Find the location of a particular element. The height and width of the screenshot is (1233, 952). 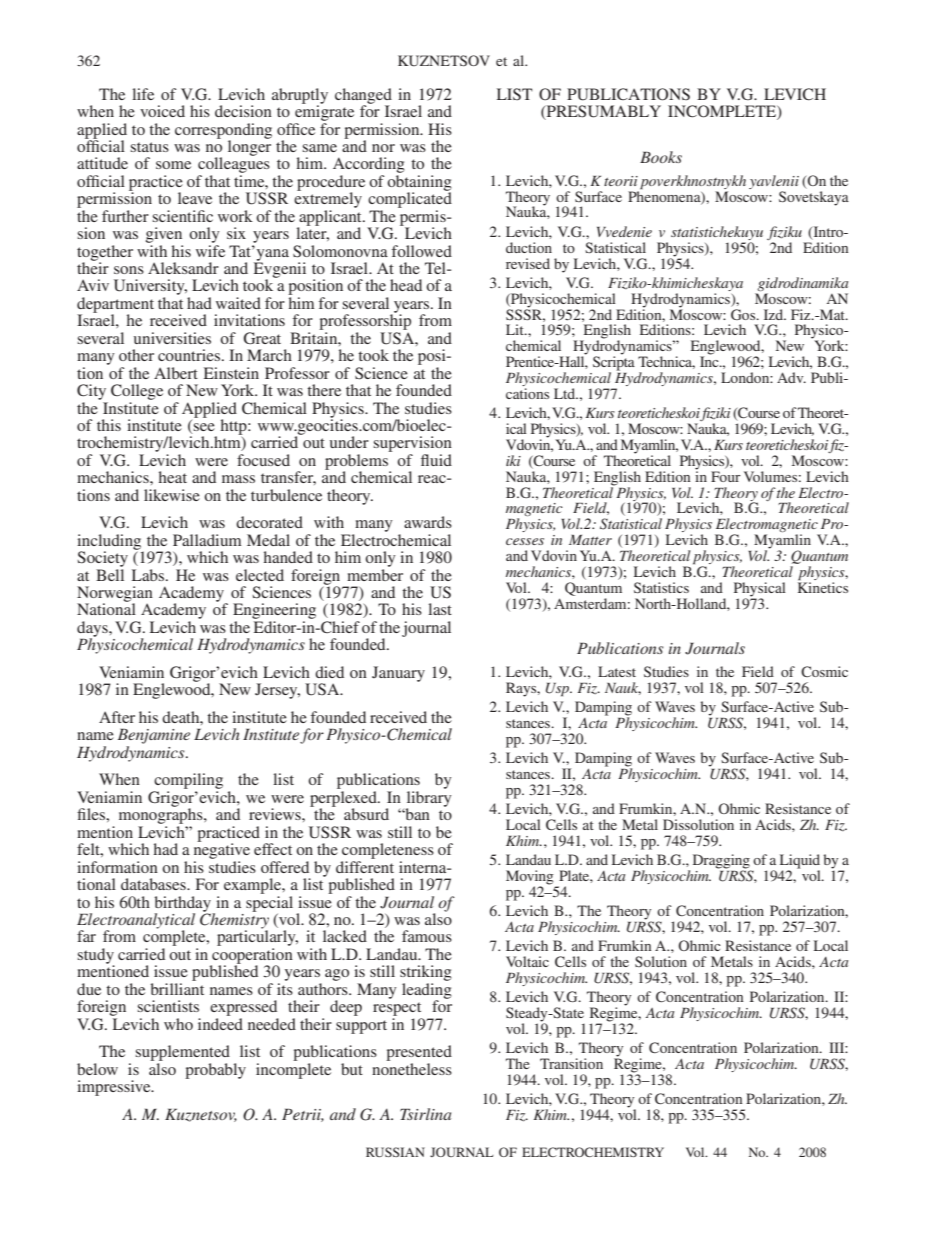

RUSSIAN is located at coordinates (395, 1152).
